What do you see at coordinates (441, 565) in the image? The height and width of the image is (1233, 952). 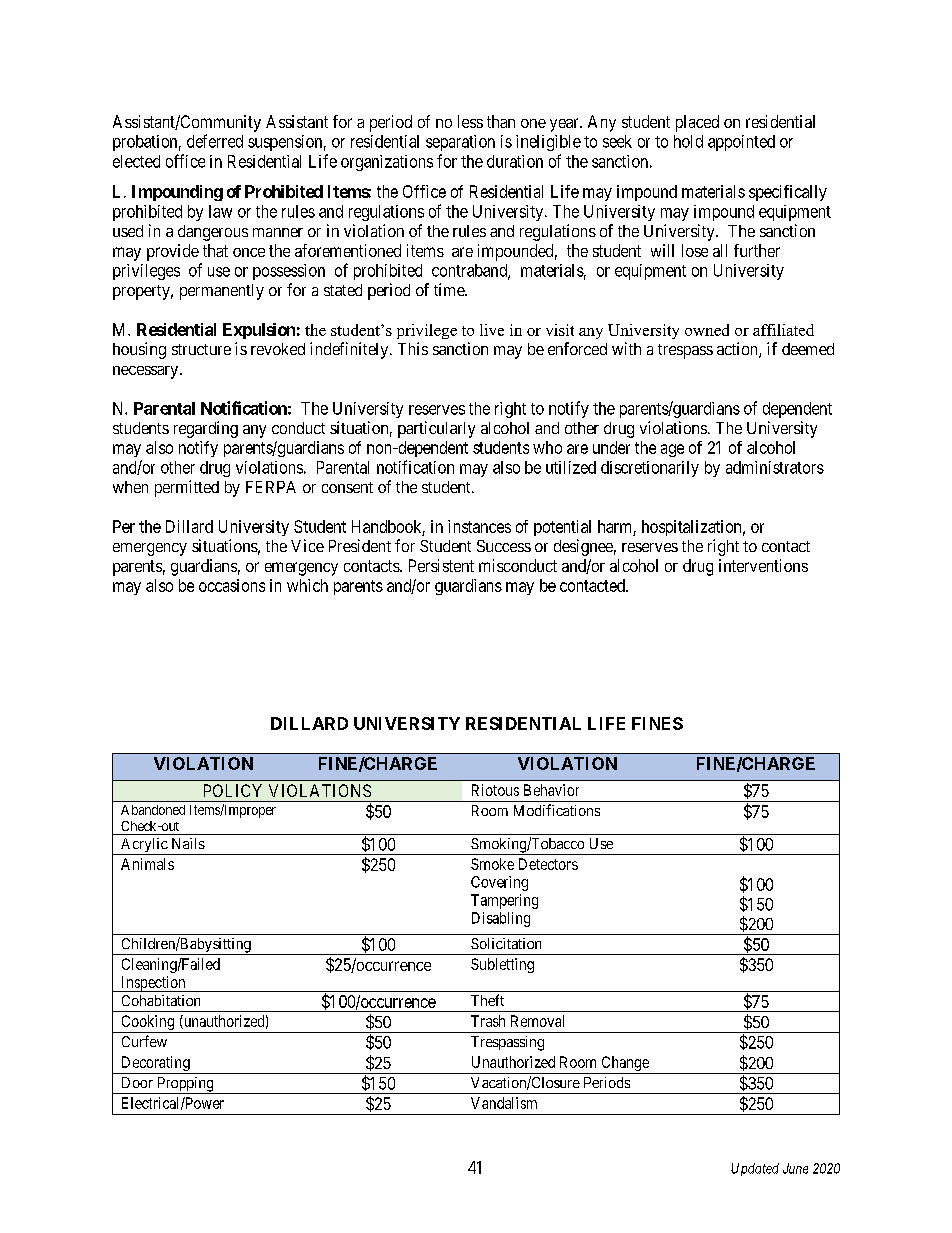 I see `Persistent` at bounding box center [441, 565].
